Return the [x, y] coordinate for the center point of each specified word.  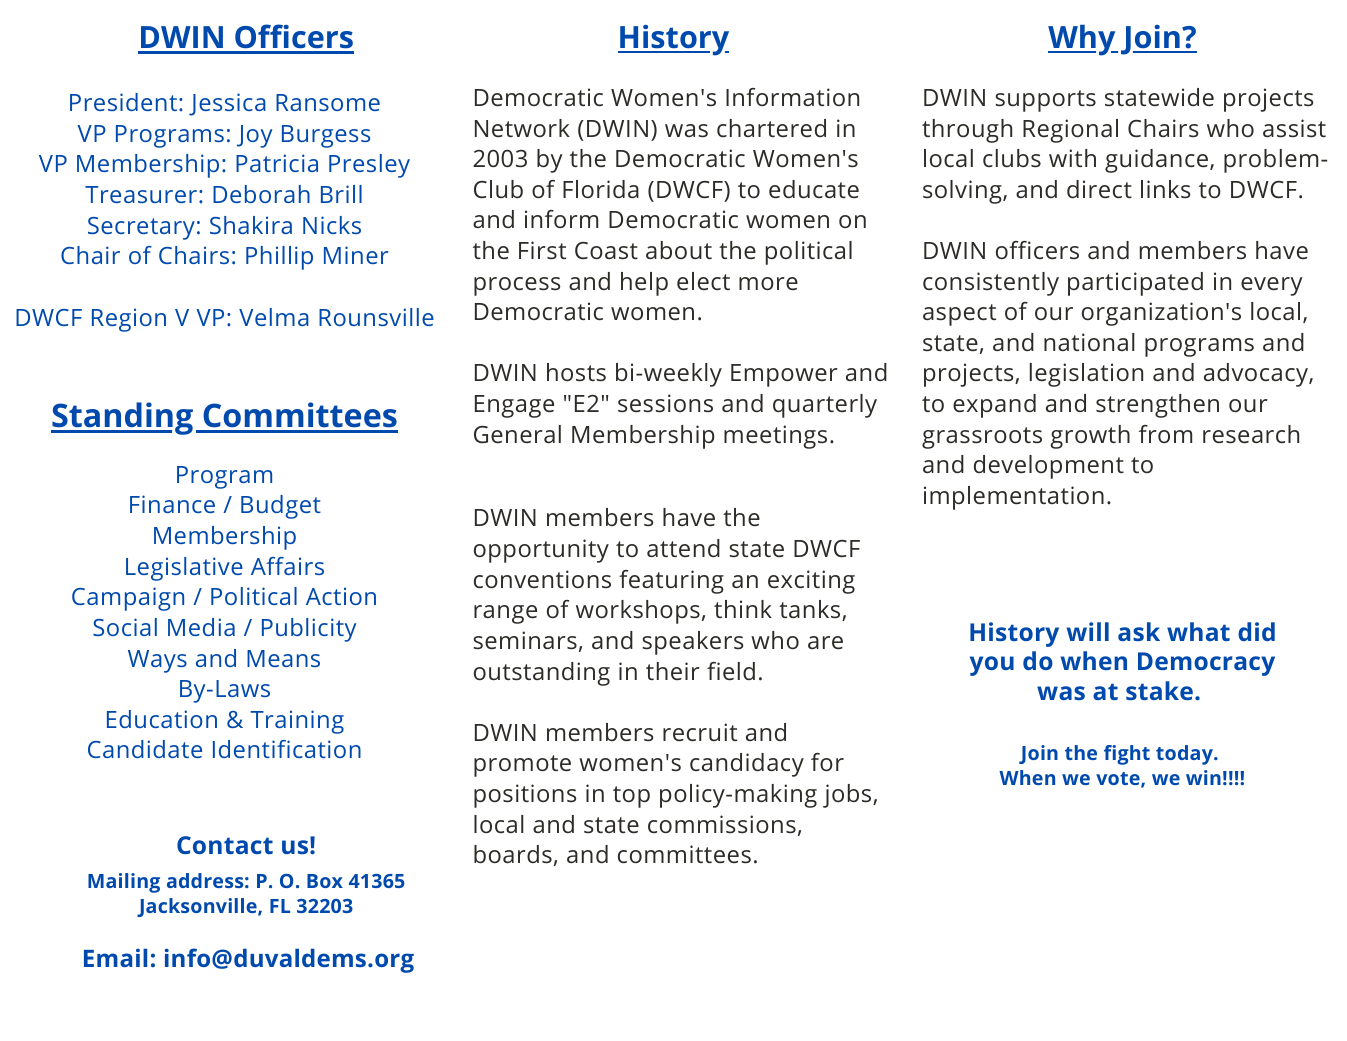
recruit [700, 732]
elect [703, 281]
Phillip [279, 258]
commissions [722, 824]
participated [1135, 284]
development [1049, 467]
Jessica [227, 104]
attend [683, 548]
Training [297, 722]
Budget [281, 507]
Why [1083, 40]
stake [1159, 690]
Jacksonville [198, 907]
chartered [771, 128]
